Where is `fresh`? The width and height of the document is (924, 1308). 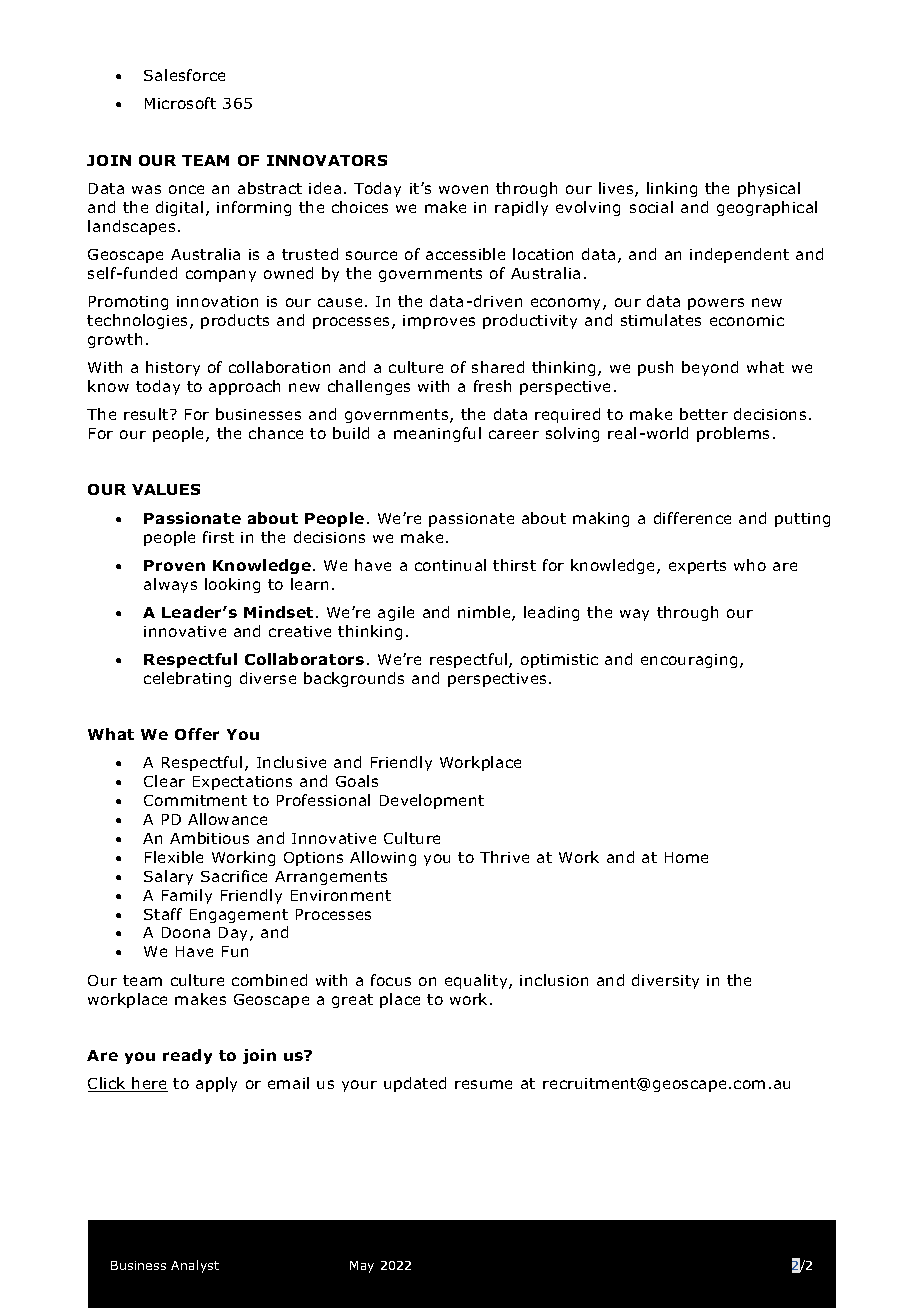 fresh is located at coordinates (492, 386).
